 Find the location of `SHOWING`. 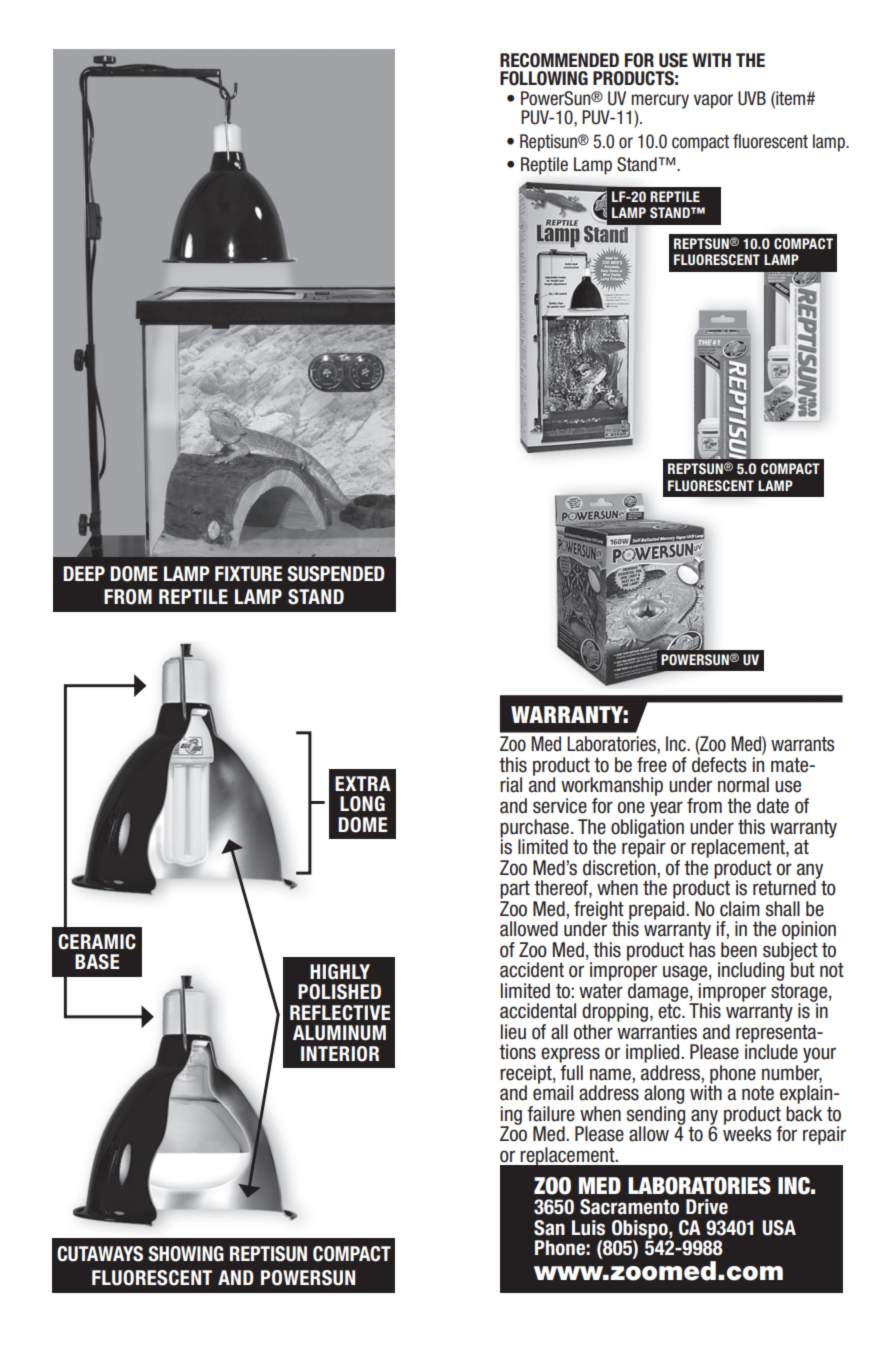

SHOWING is located at coordinates (186, 1254).
